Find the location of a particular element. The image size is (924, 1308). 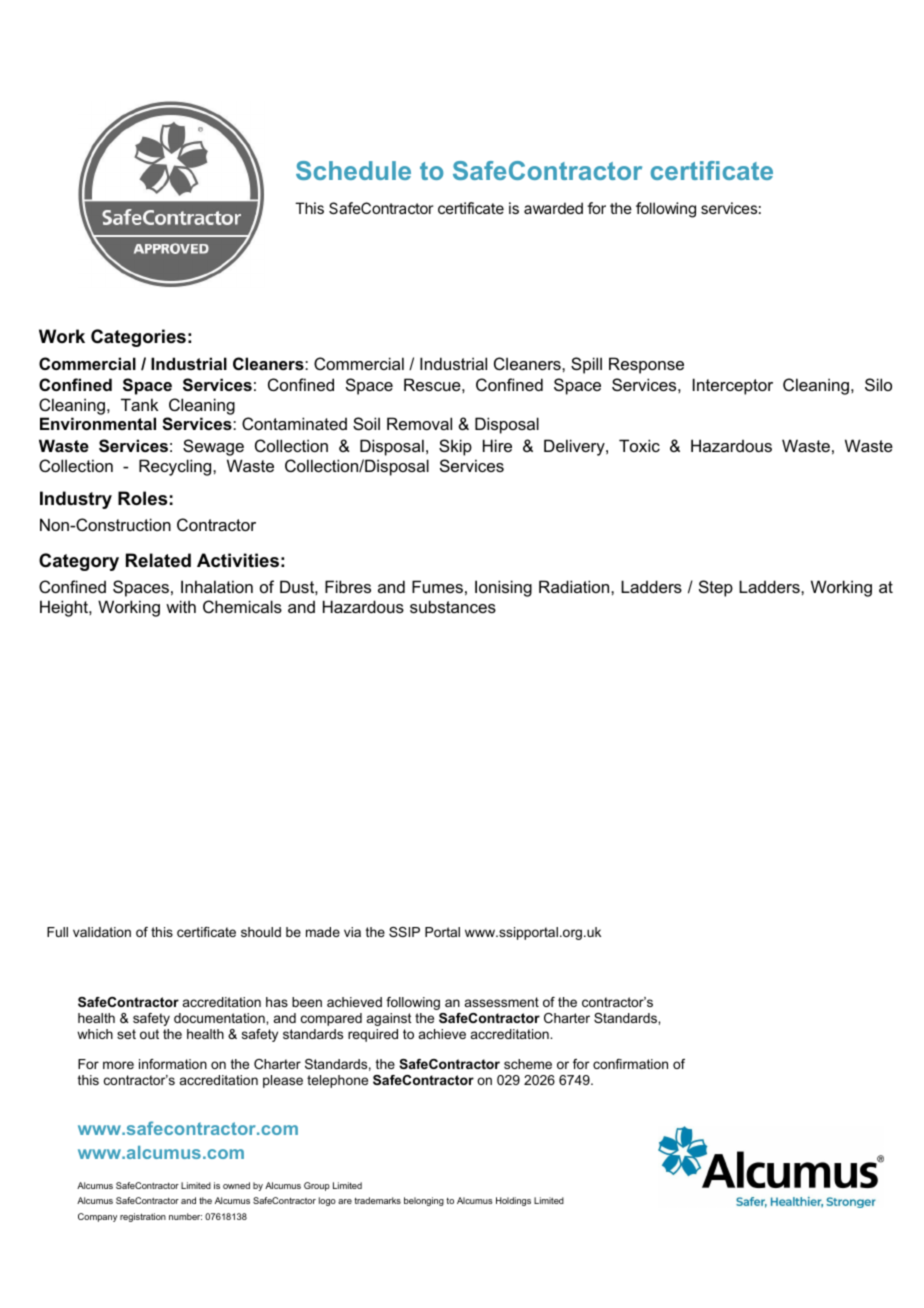

assessment is located at coordinates (502, 1002).
